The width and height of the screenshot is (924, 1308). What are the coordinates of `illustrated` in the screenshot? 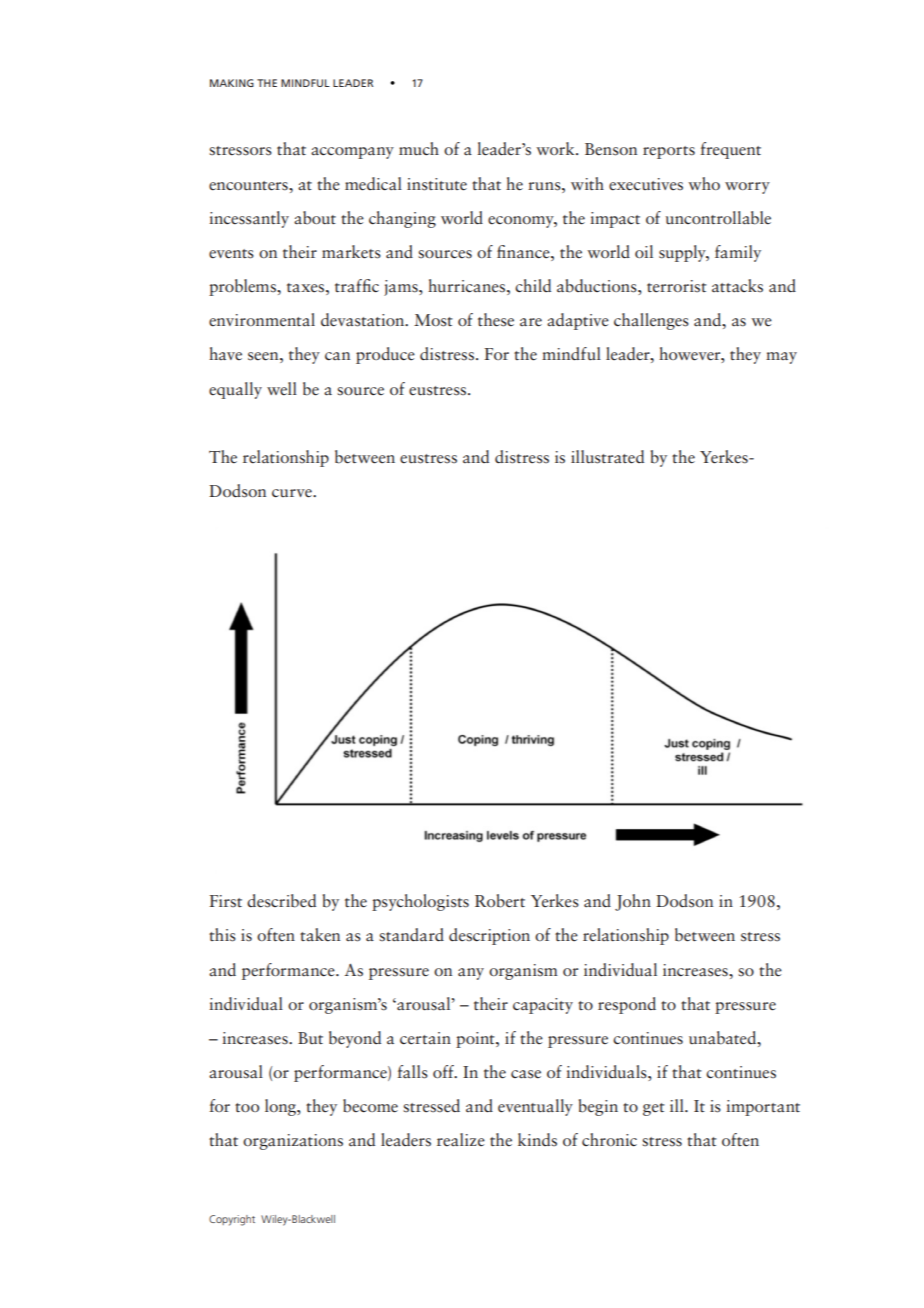 It's located at (607, 457).
